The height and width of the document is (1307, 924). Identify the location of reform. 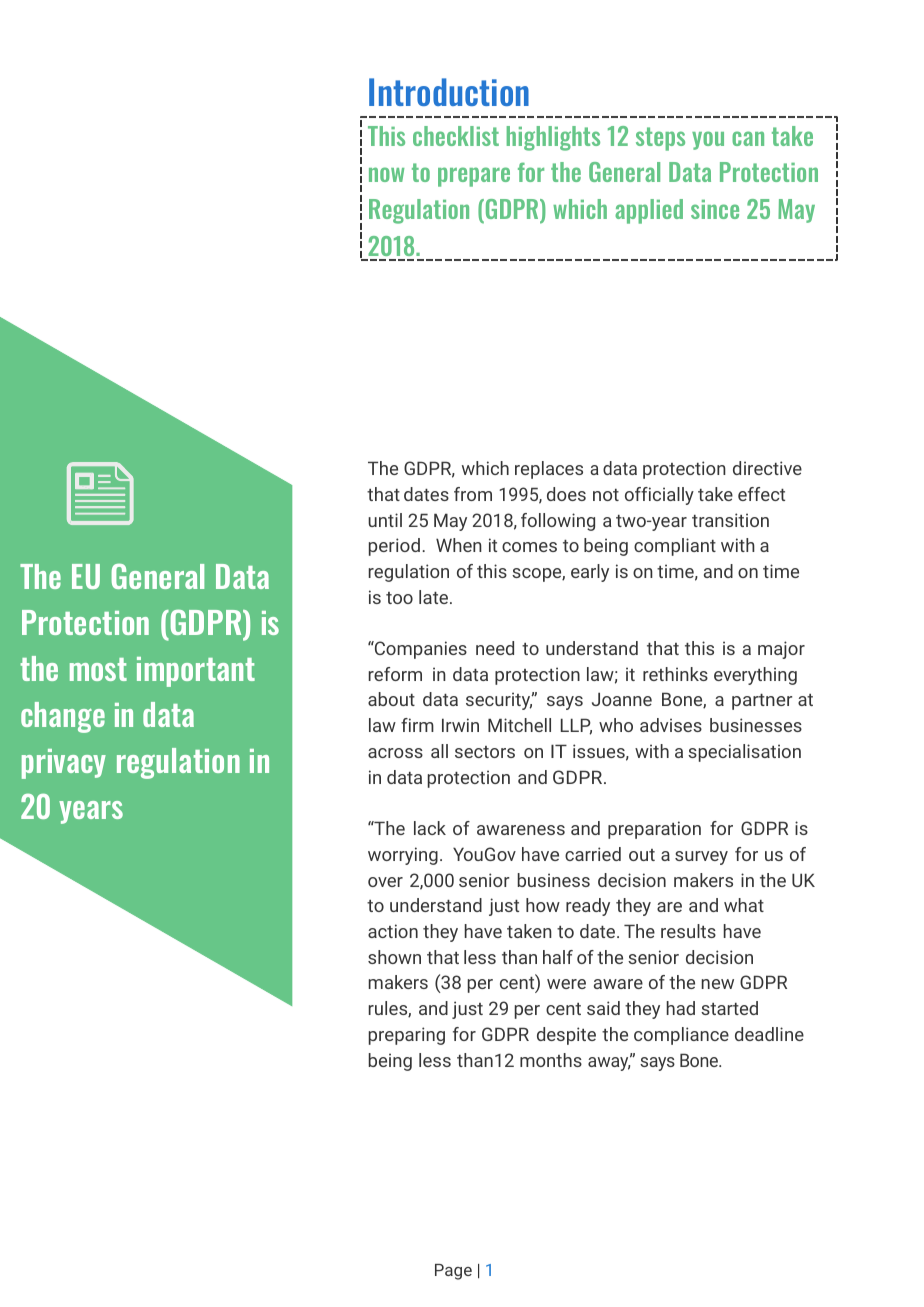
(395, 674).
